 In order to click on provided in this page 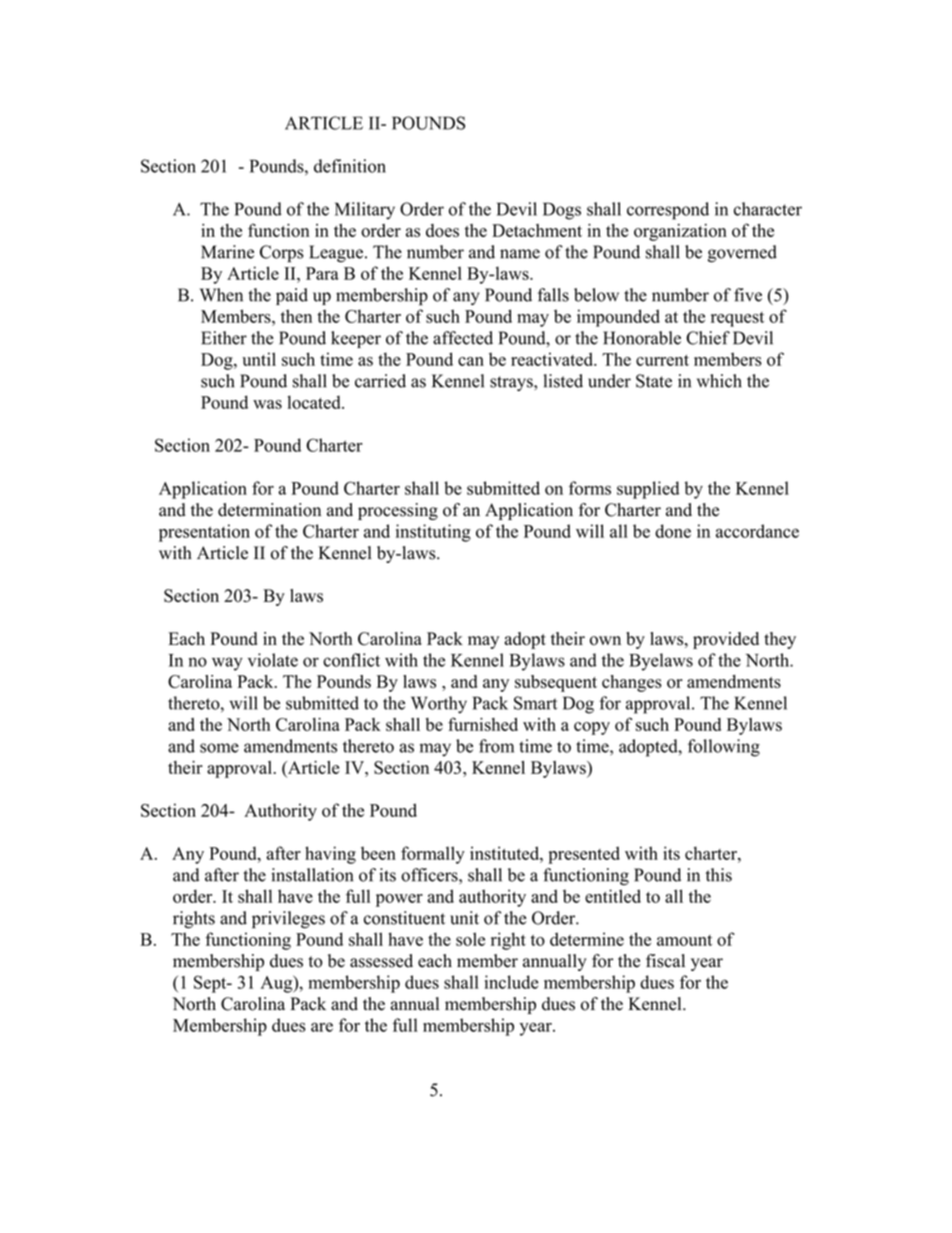, I will do `click(726, 640)`.
